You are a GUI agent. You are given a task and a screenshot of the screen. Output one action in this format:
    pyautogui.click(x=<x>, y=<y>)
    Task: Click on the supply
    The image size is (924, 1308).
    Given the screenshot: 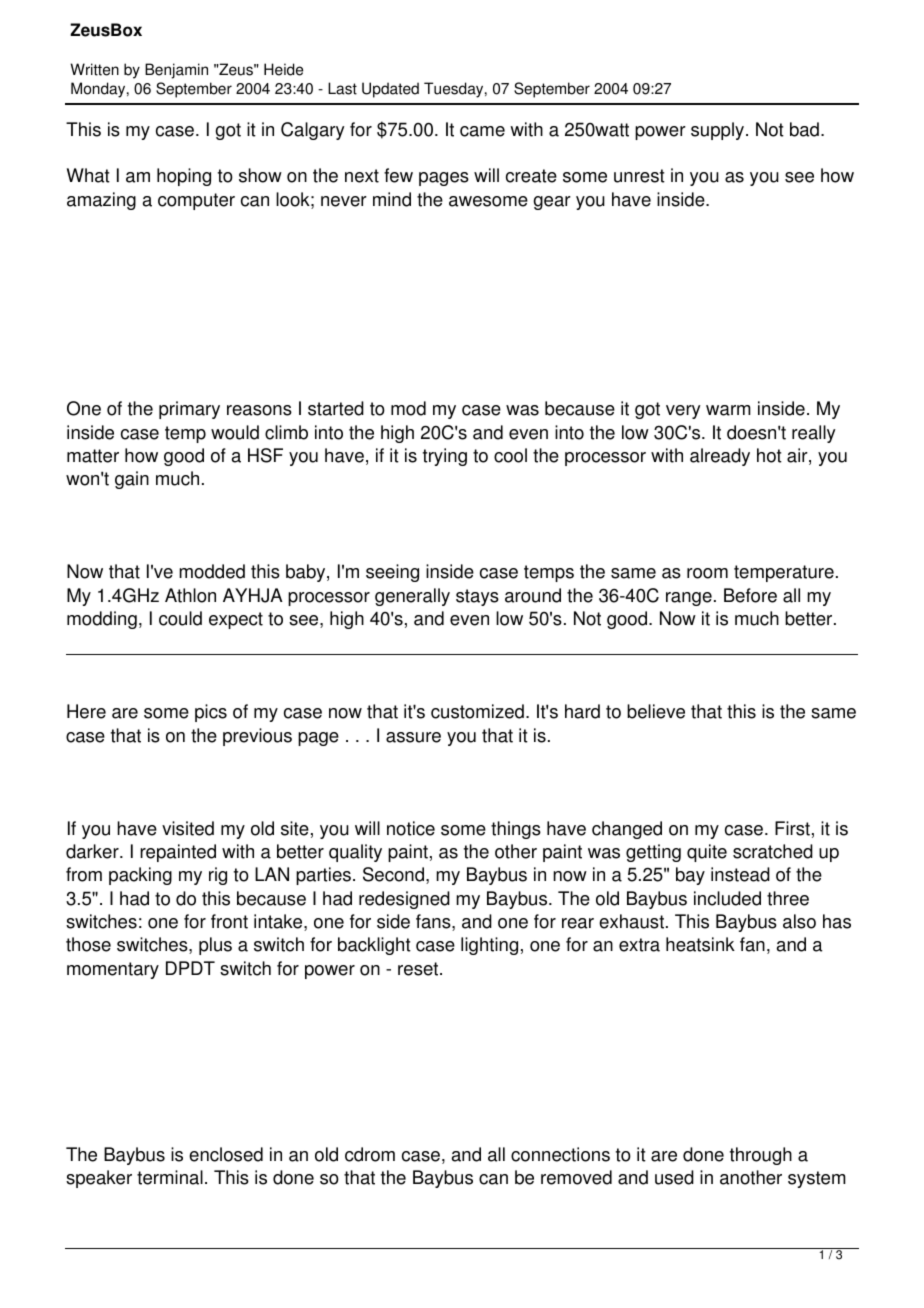 What is the action you would take?
    pyautogui.click(x=719, y=131)
